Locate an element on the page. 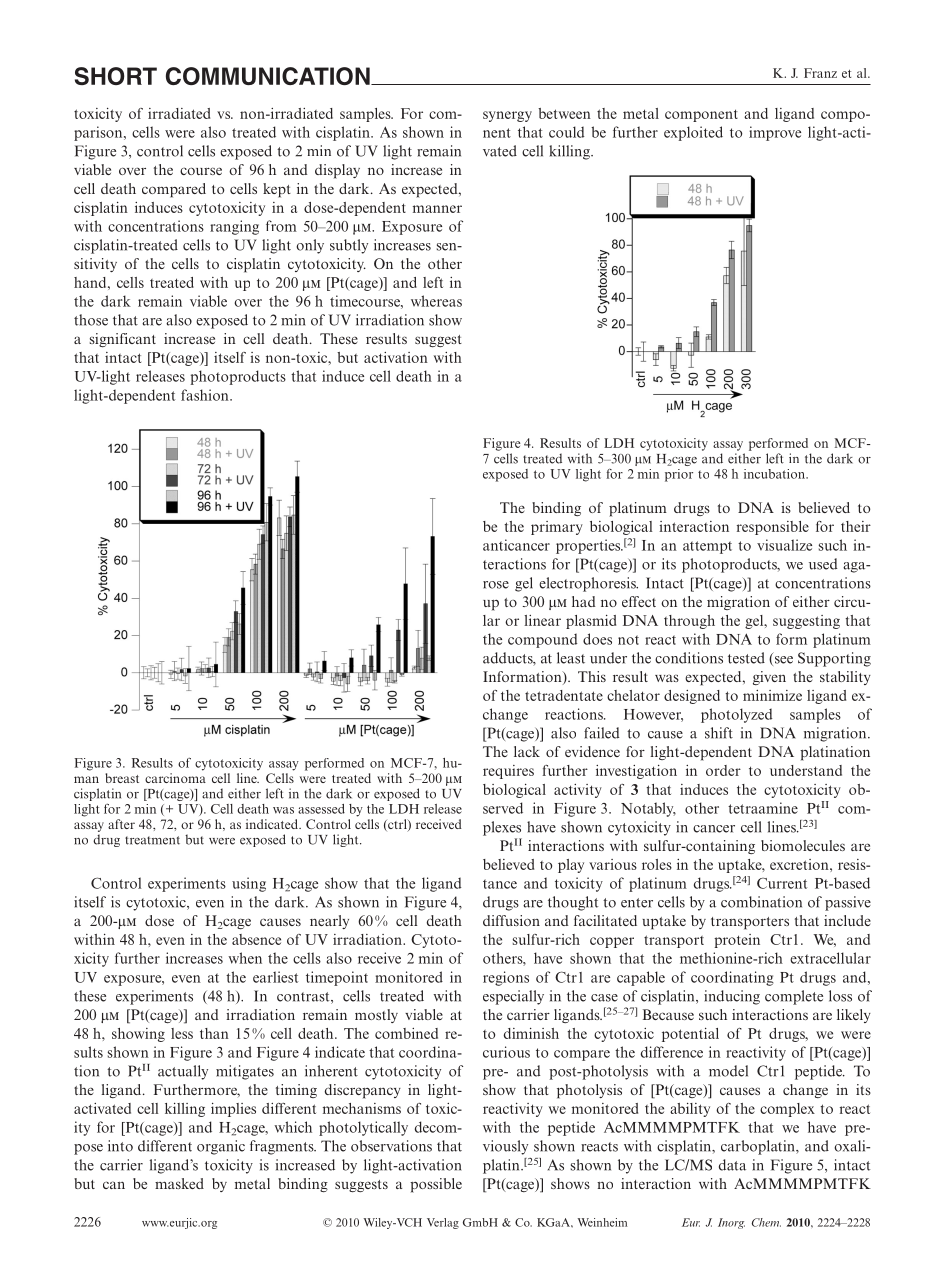  masked is located at coordinates (179, 1183).
